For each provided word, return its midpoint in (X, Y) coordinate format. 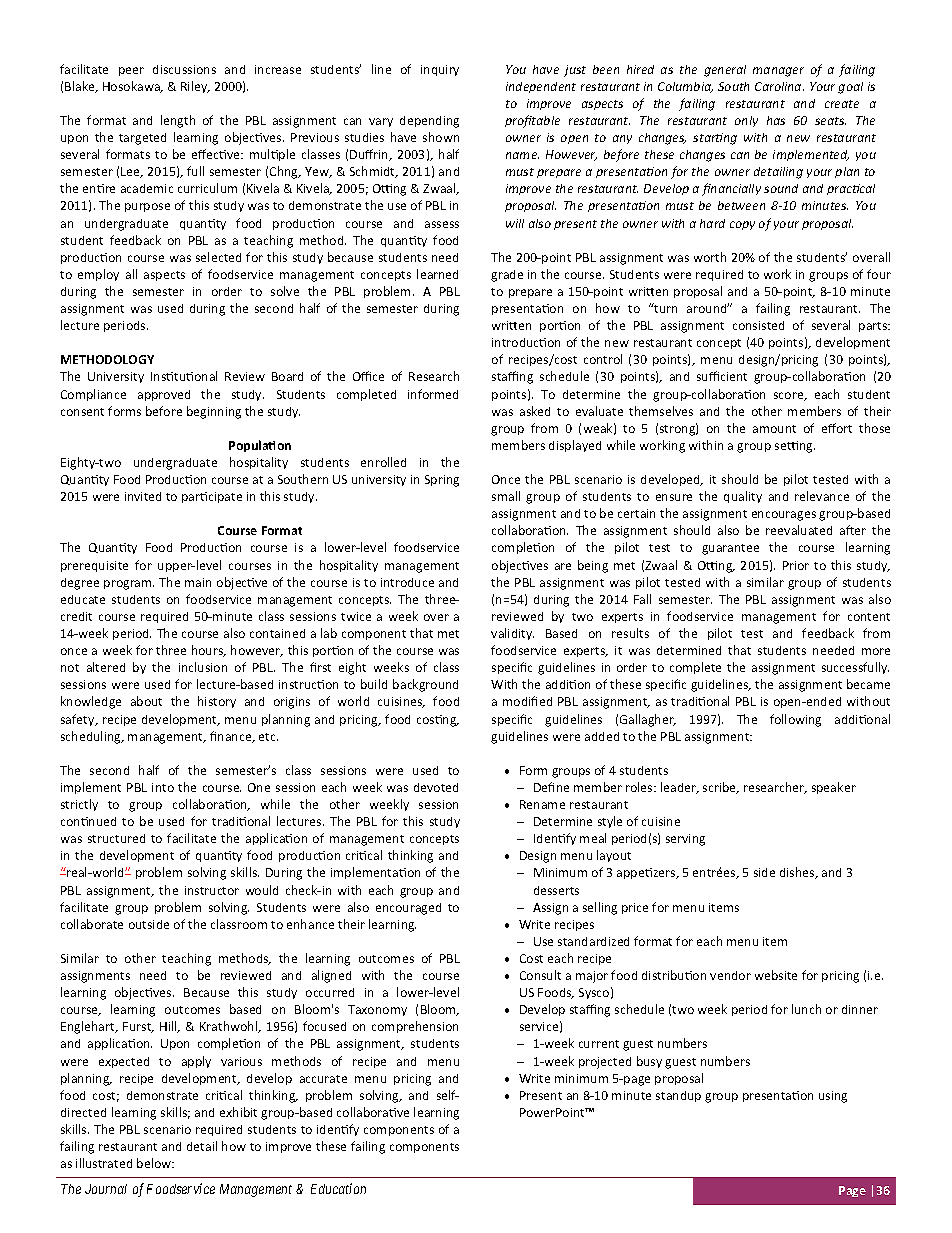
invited (143, 496)
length (178, 121)
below (155, 1163)
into (163, 787)
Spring (442, 481)
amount (774, 429)
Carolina (779, 86)
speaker (834, 788)
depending (429, 122)
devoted (436, 787)
